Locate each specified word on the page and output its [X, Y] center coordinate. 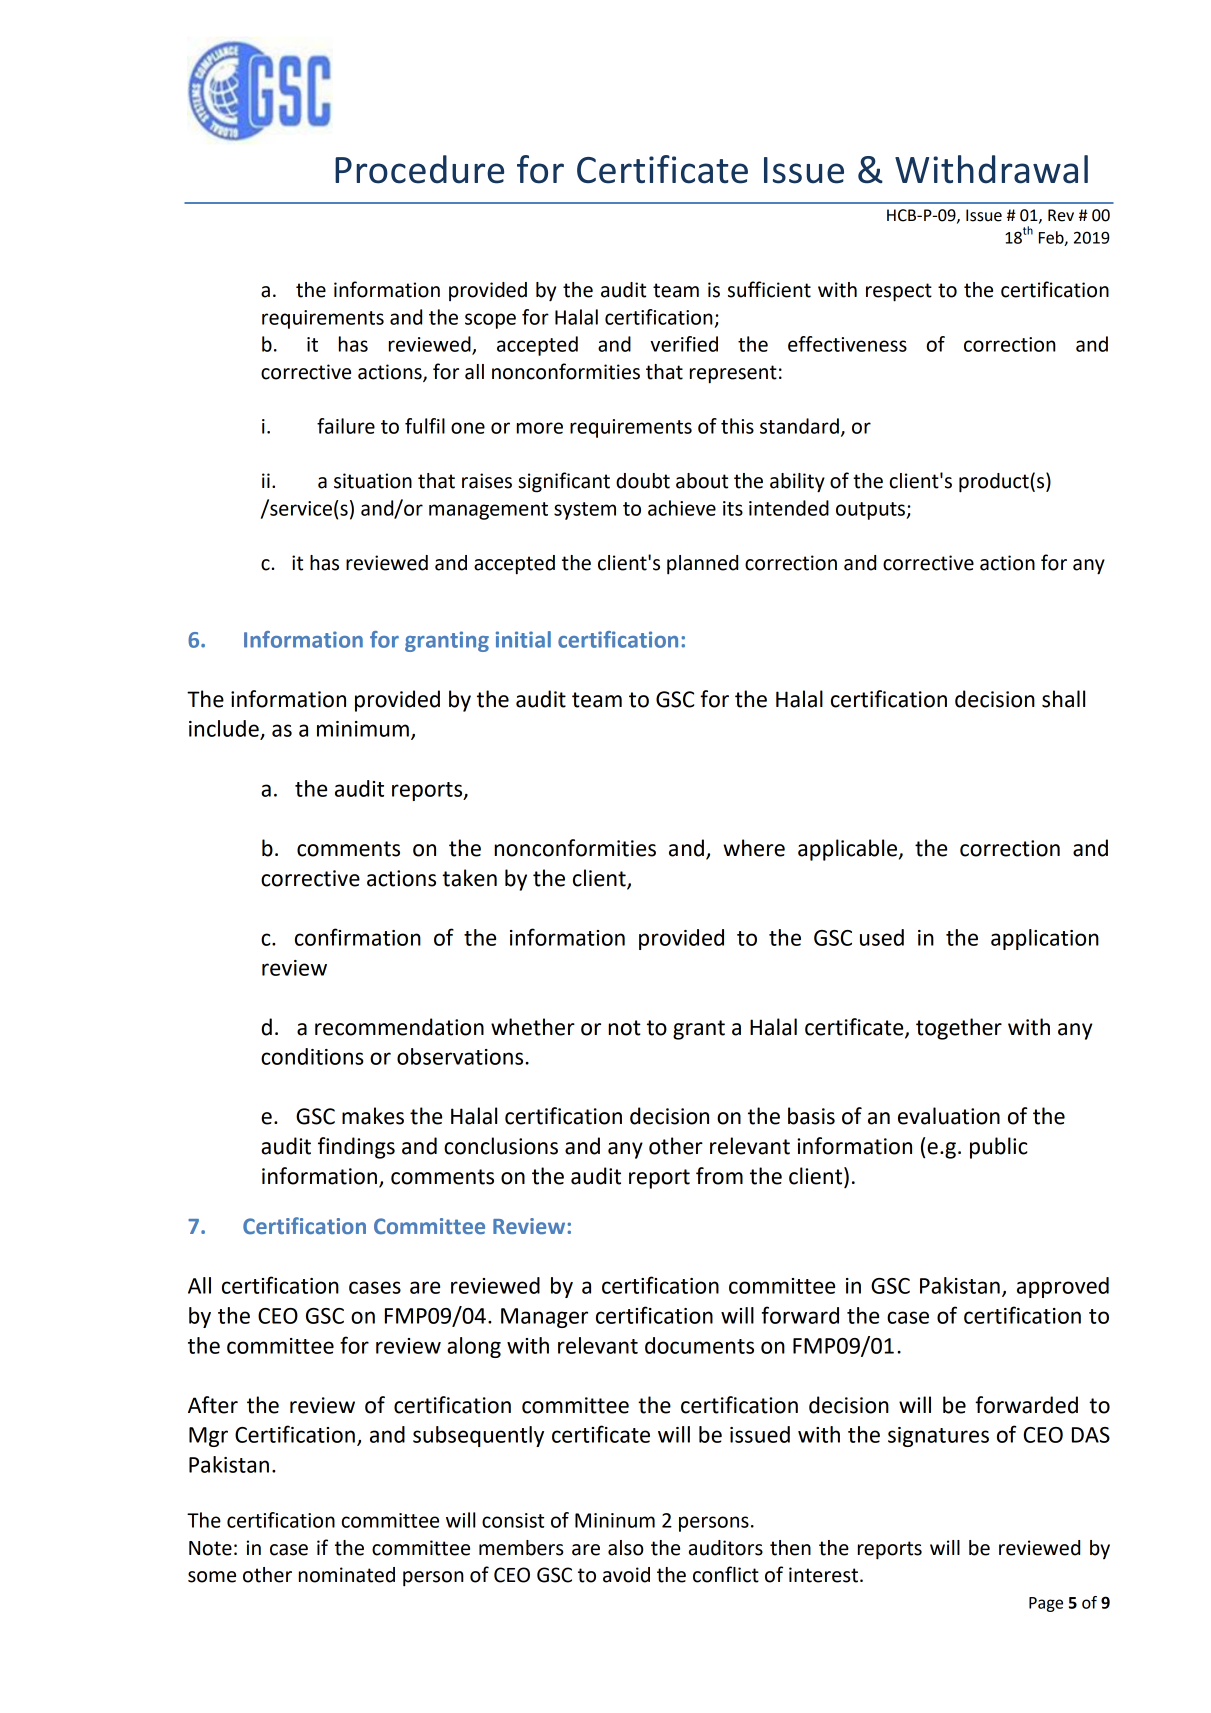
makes [373, 1116]
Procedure [419, 169]
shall [1063, 699]
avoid [626, 1575]
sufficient [769, 289]
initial [523, 639]
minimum [363, 729]
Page [1046, 1604]
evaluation [949, 1116]
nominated [347, 1575]
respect [899, 292]
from [719, 1176]
